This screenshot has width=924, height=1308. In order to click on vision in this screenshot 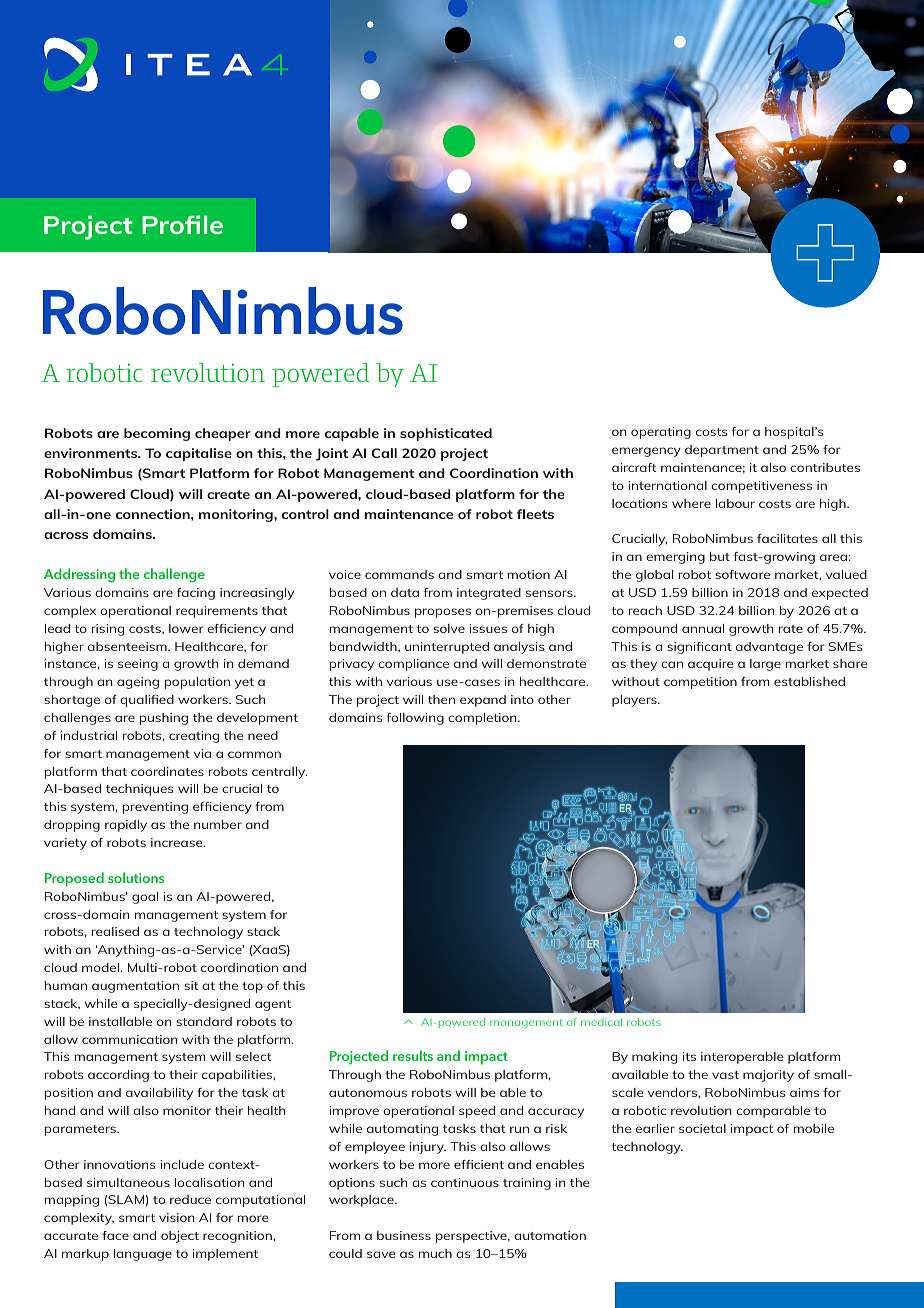, I will do `click(177, 1217)`.
